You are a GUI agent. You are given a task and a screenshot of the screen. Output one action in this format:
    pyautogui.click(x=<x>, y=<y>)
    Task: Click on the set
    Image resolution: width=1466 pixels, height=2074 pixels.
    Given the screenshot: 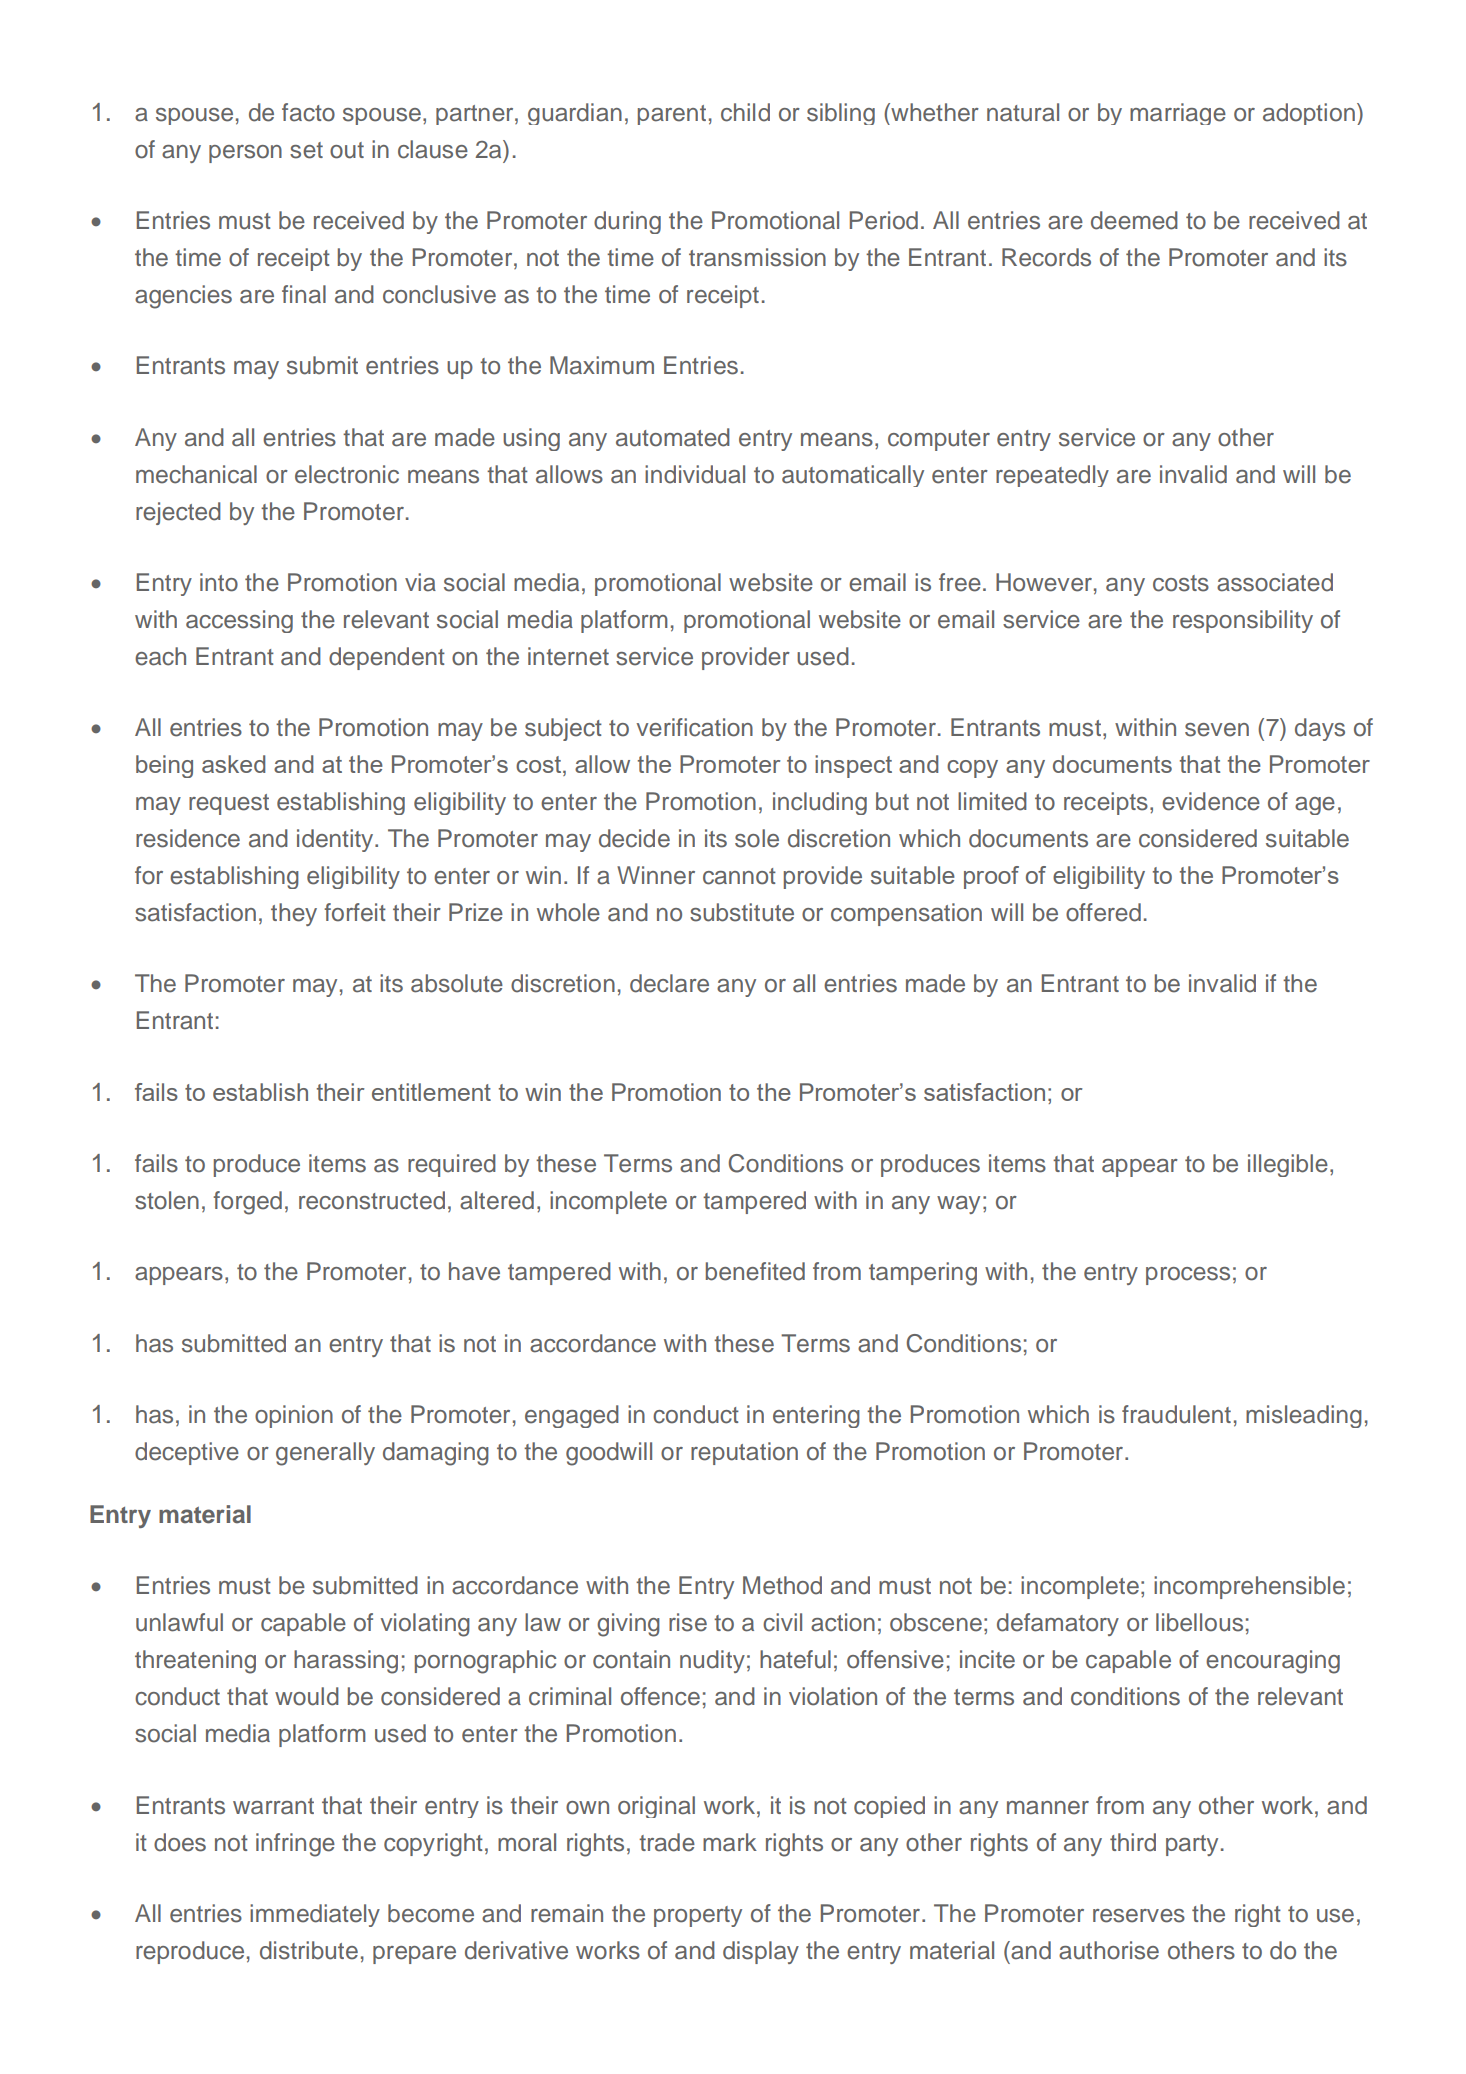 What is the action you would take?
    pyautogui.click(x=306, y=150)
